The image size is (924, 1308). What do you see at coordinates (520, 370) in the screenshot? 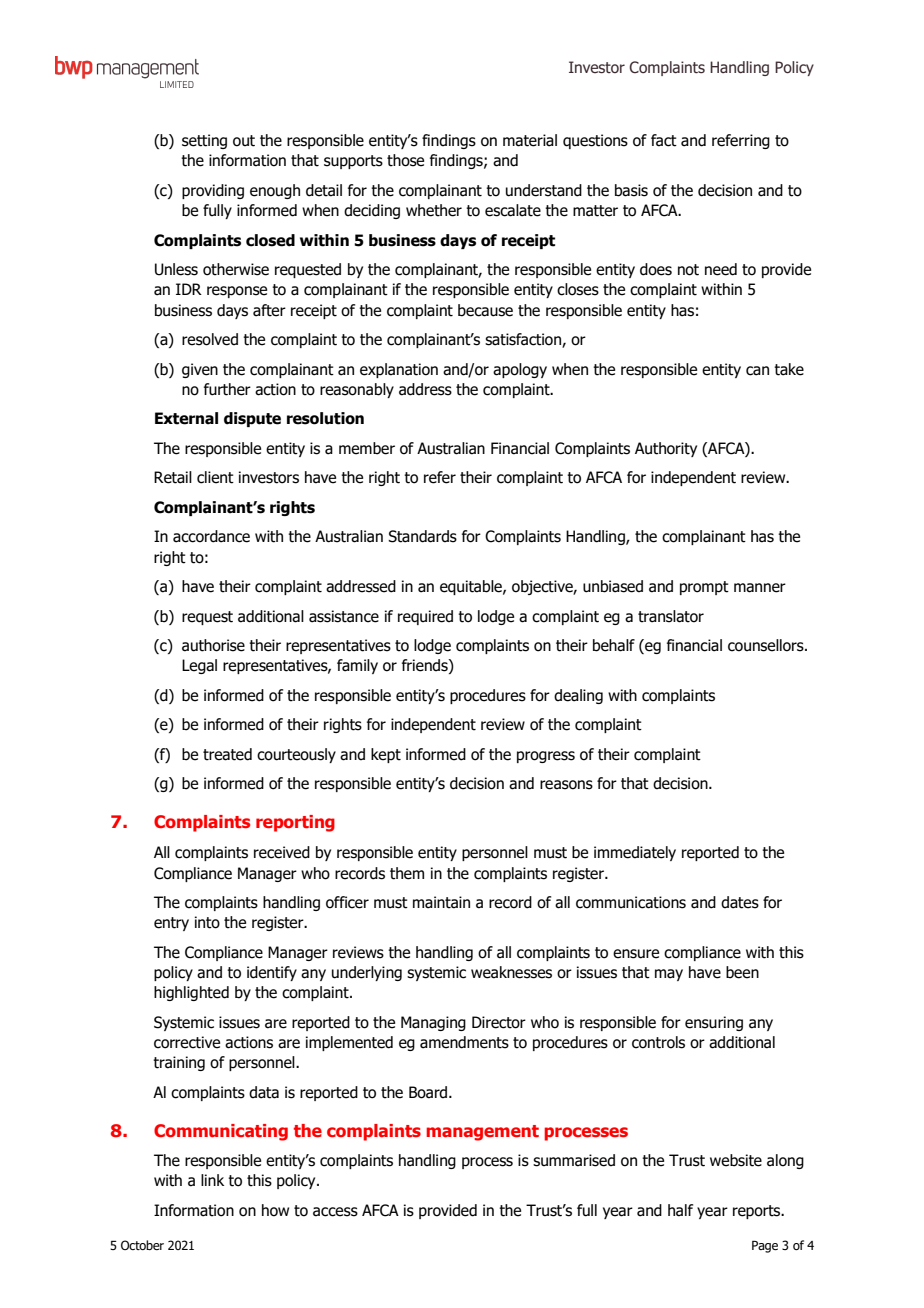
I see `apology` at bounding box center [520, 370].
